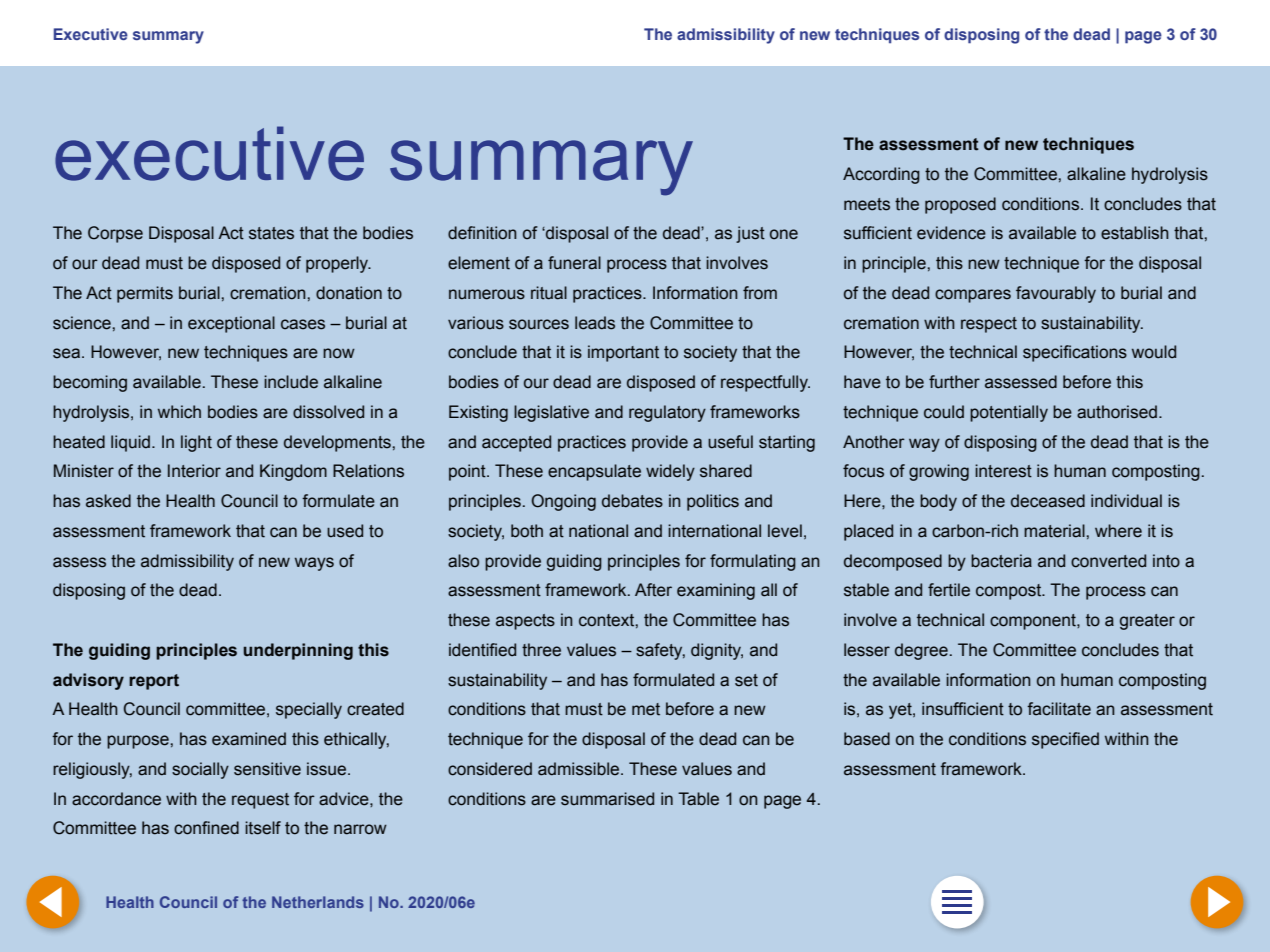  I want to click on definition, so click(482, 233).
